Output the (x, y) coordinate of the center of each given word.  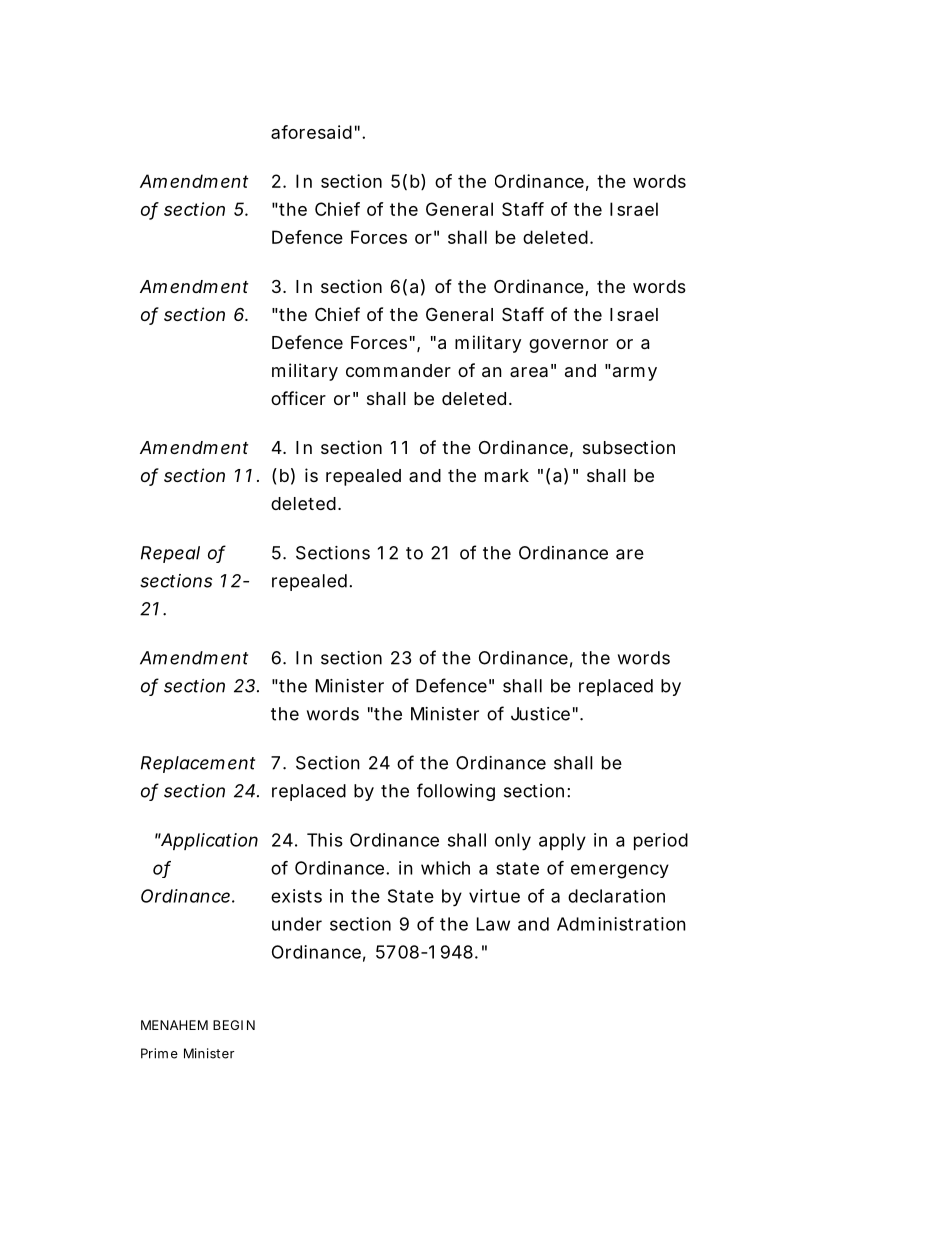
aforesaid (311, 132)
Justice (540, 714)
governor (568, 346)
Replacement (198, 764)
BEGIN (234, 1025)
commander (398, 371)
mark (507, 475)
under (297, 924)
